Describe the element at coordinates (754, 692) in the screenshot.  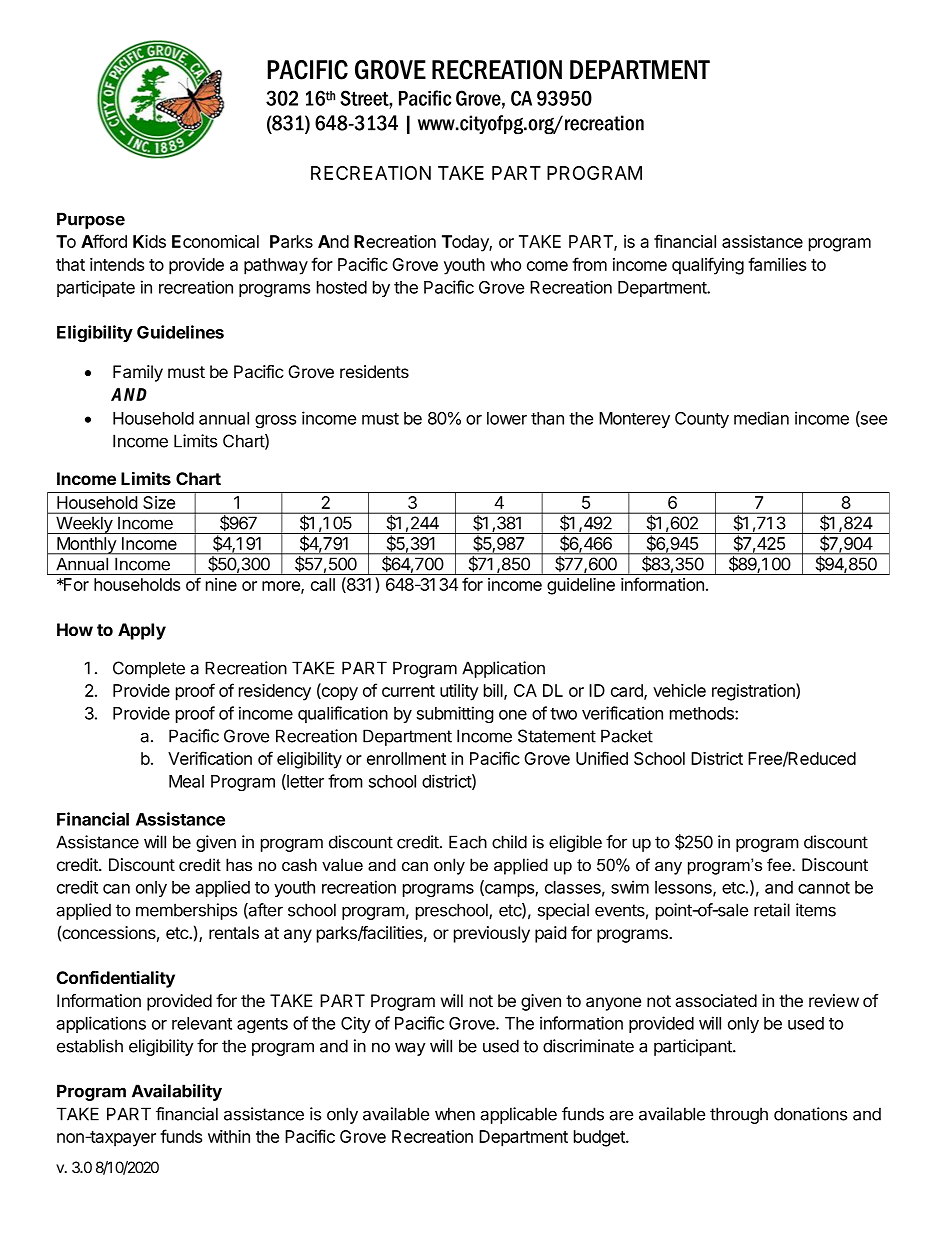
I see `registration` at that location.
